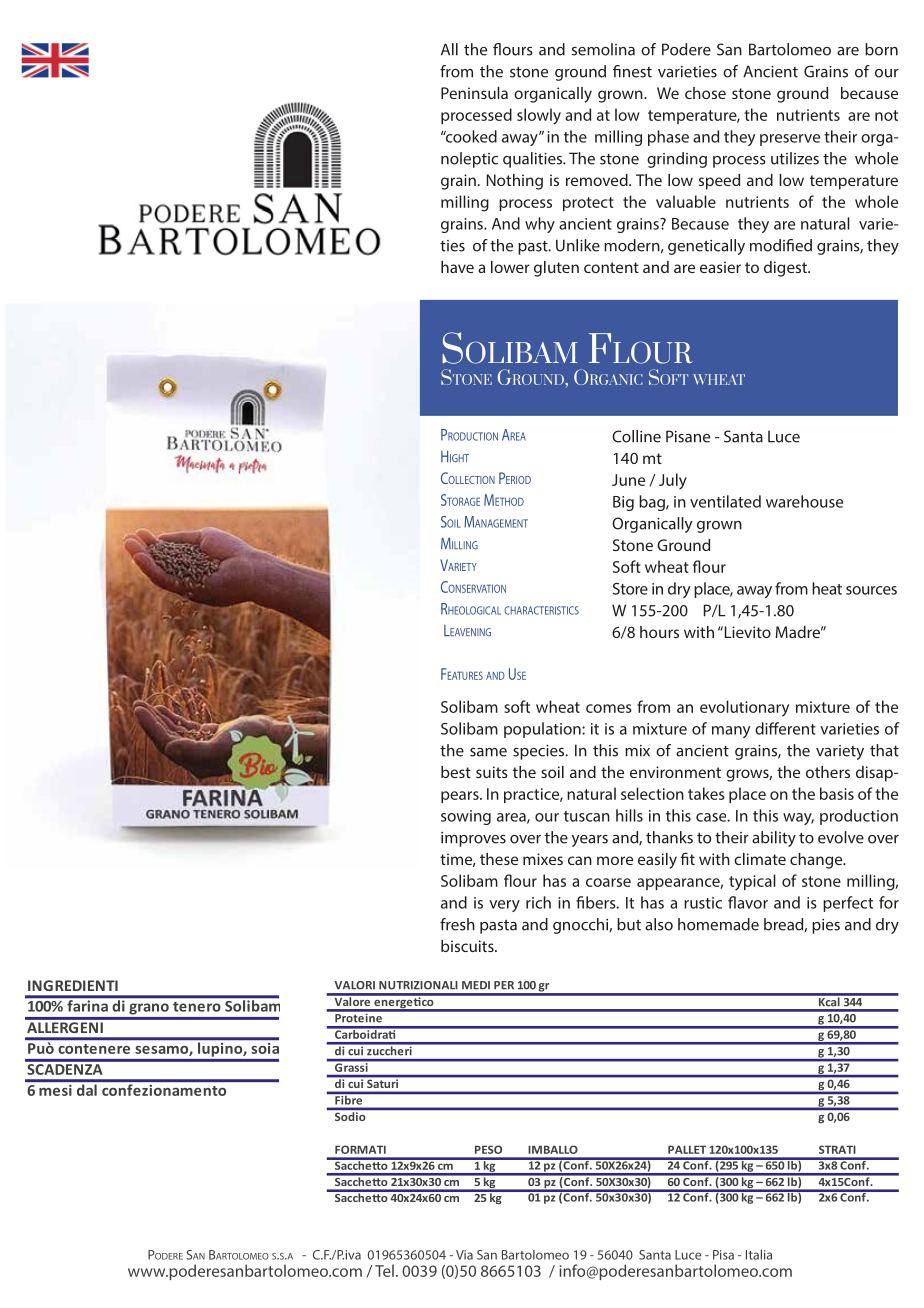 Image resolution: width=924 pixels, height=1308 pixels. What do you see at coordinates (603, 49) in the page?
I see `semolina` at bounding box center [603, 49].
